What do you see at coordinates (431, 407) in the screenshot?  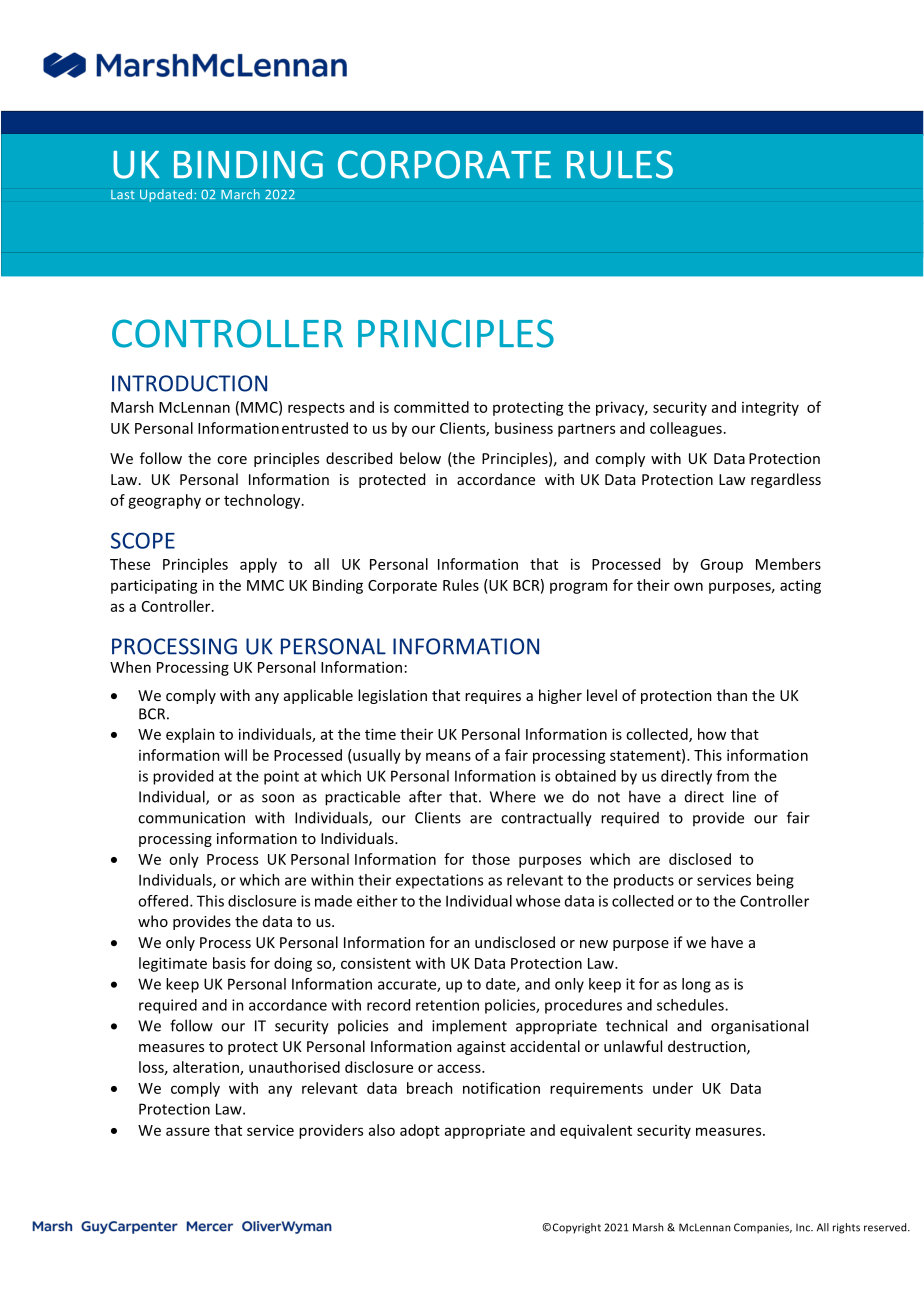 I see `committed` at bounding box center [431, 407].
